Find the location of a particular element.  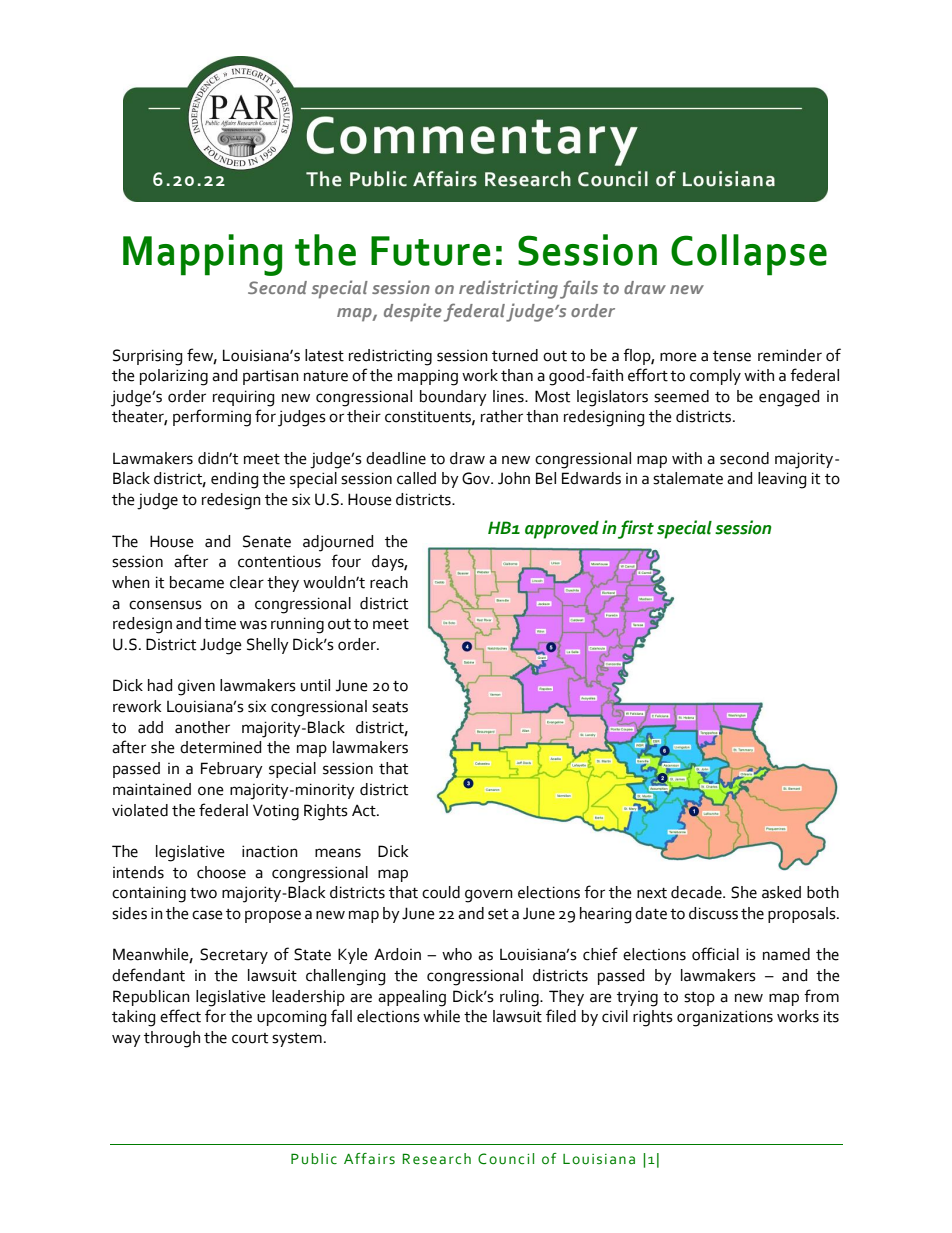

Collapse is located at coordinates (749, 255).
